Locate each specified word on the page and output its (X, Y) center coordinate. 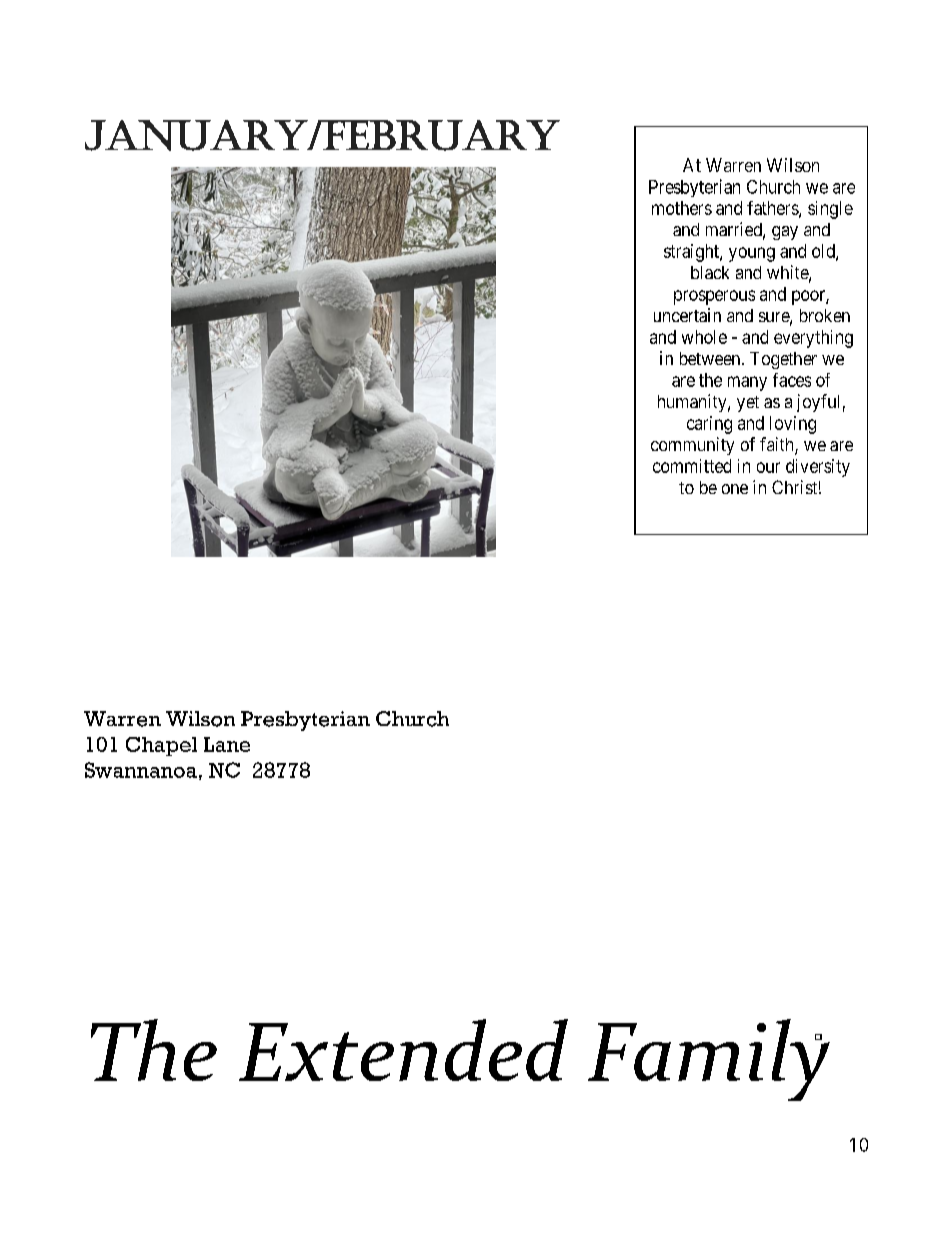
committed (692, 466)
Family (709, 1060)
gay (785, 233)
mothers (682, 208)
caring (709, 425)
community (692, 446)
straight (692, 253)
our (768, 467)
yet (748, 404)
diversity (818, 468)
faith (778, 445)
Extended (403, 1050)
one (735, 489)
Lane (227, 744)
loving (793, 425)
